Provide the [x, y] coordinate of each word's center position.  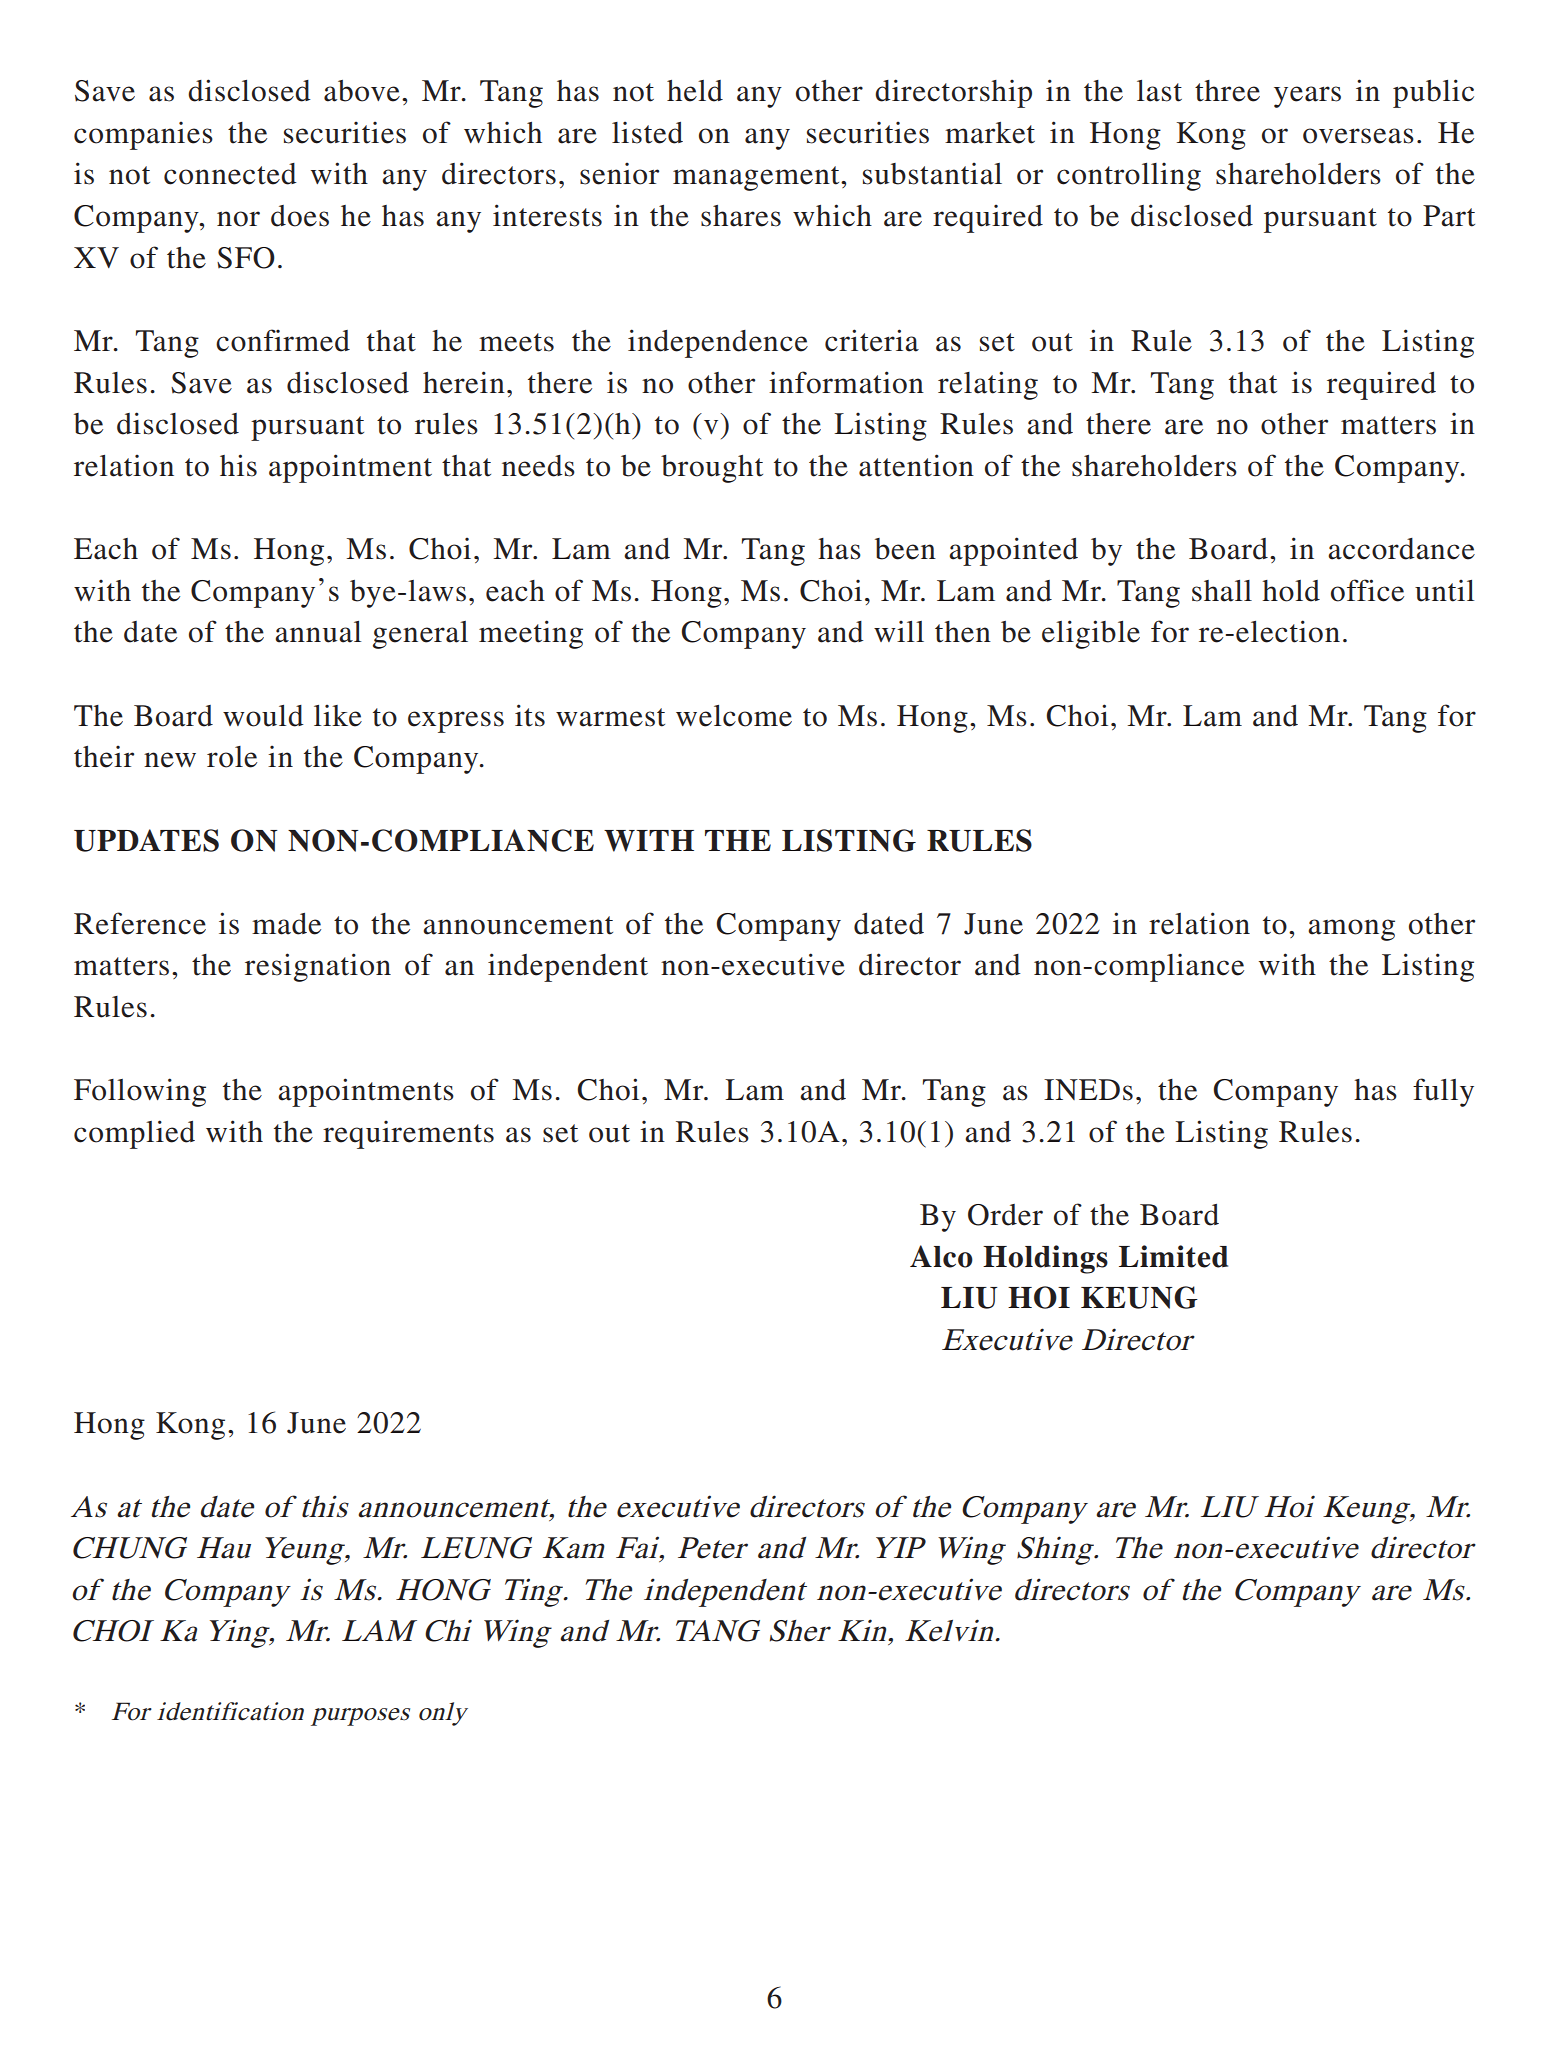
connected [230, 174]
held [695, 91]
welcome [734, 716]
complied [134, 1134]
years [1307, 97]
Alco [941, 1256]
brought [712, 469]
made [286, 924]
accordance [1401, 549]
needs [538, 466]
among [1351, 930]
